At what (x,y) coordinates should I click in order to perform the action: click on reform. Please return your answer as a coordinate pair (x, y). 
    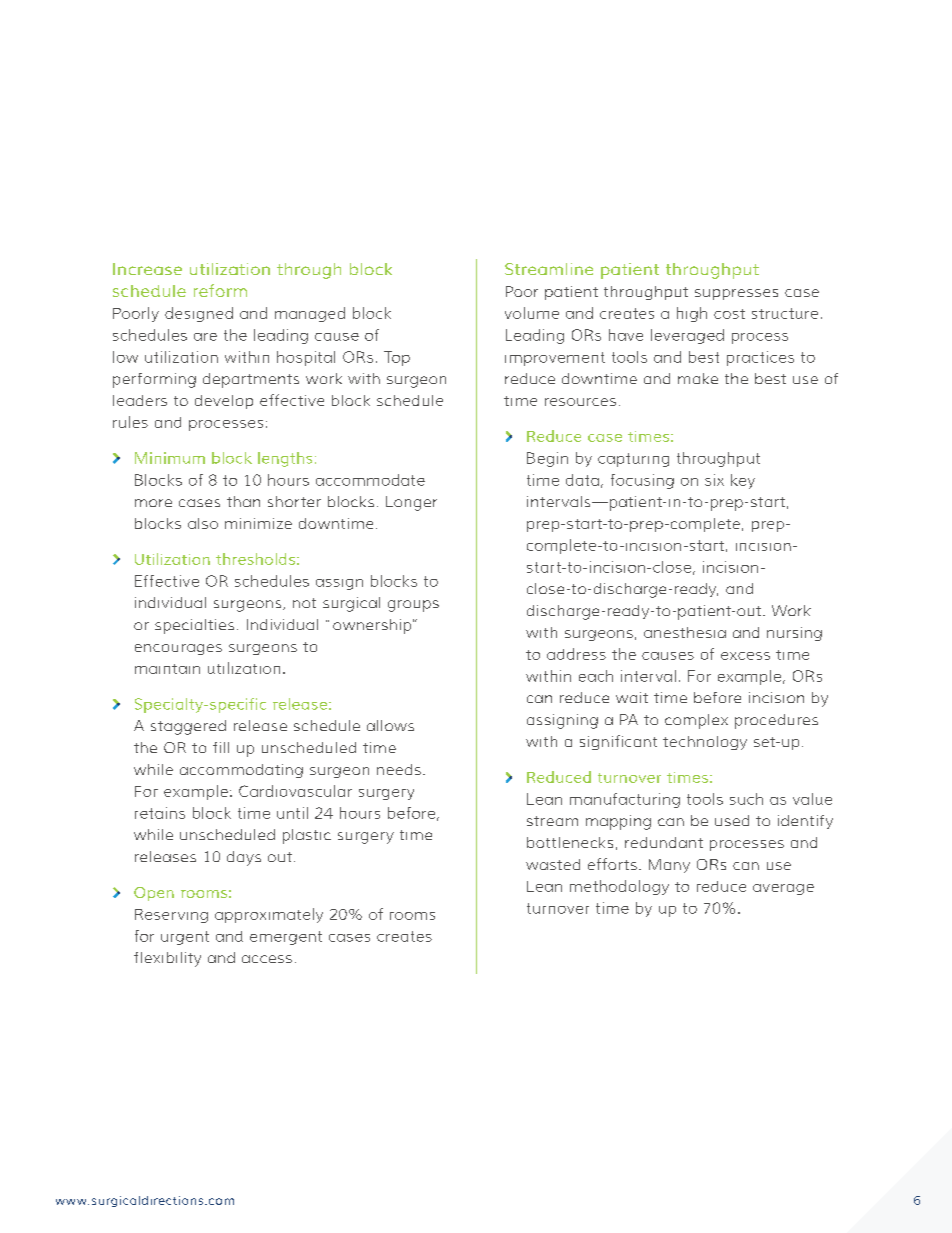
    Looking at the image, I should click on (220, 290).
